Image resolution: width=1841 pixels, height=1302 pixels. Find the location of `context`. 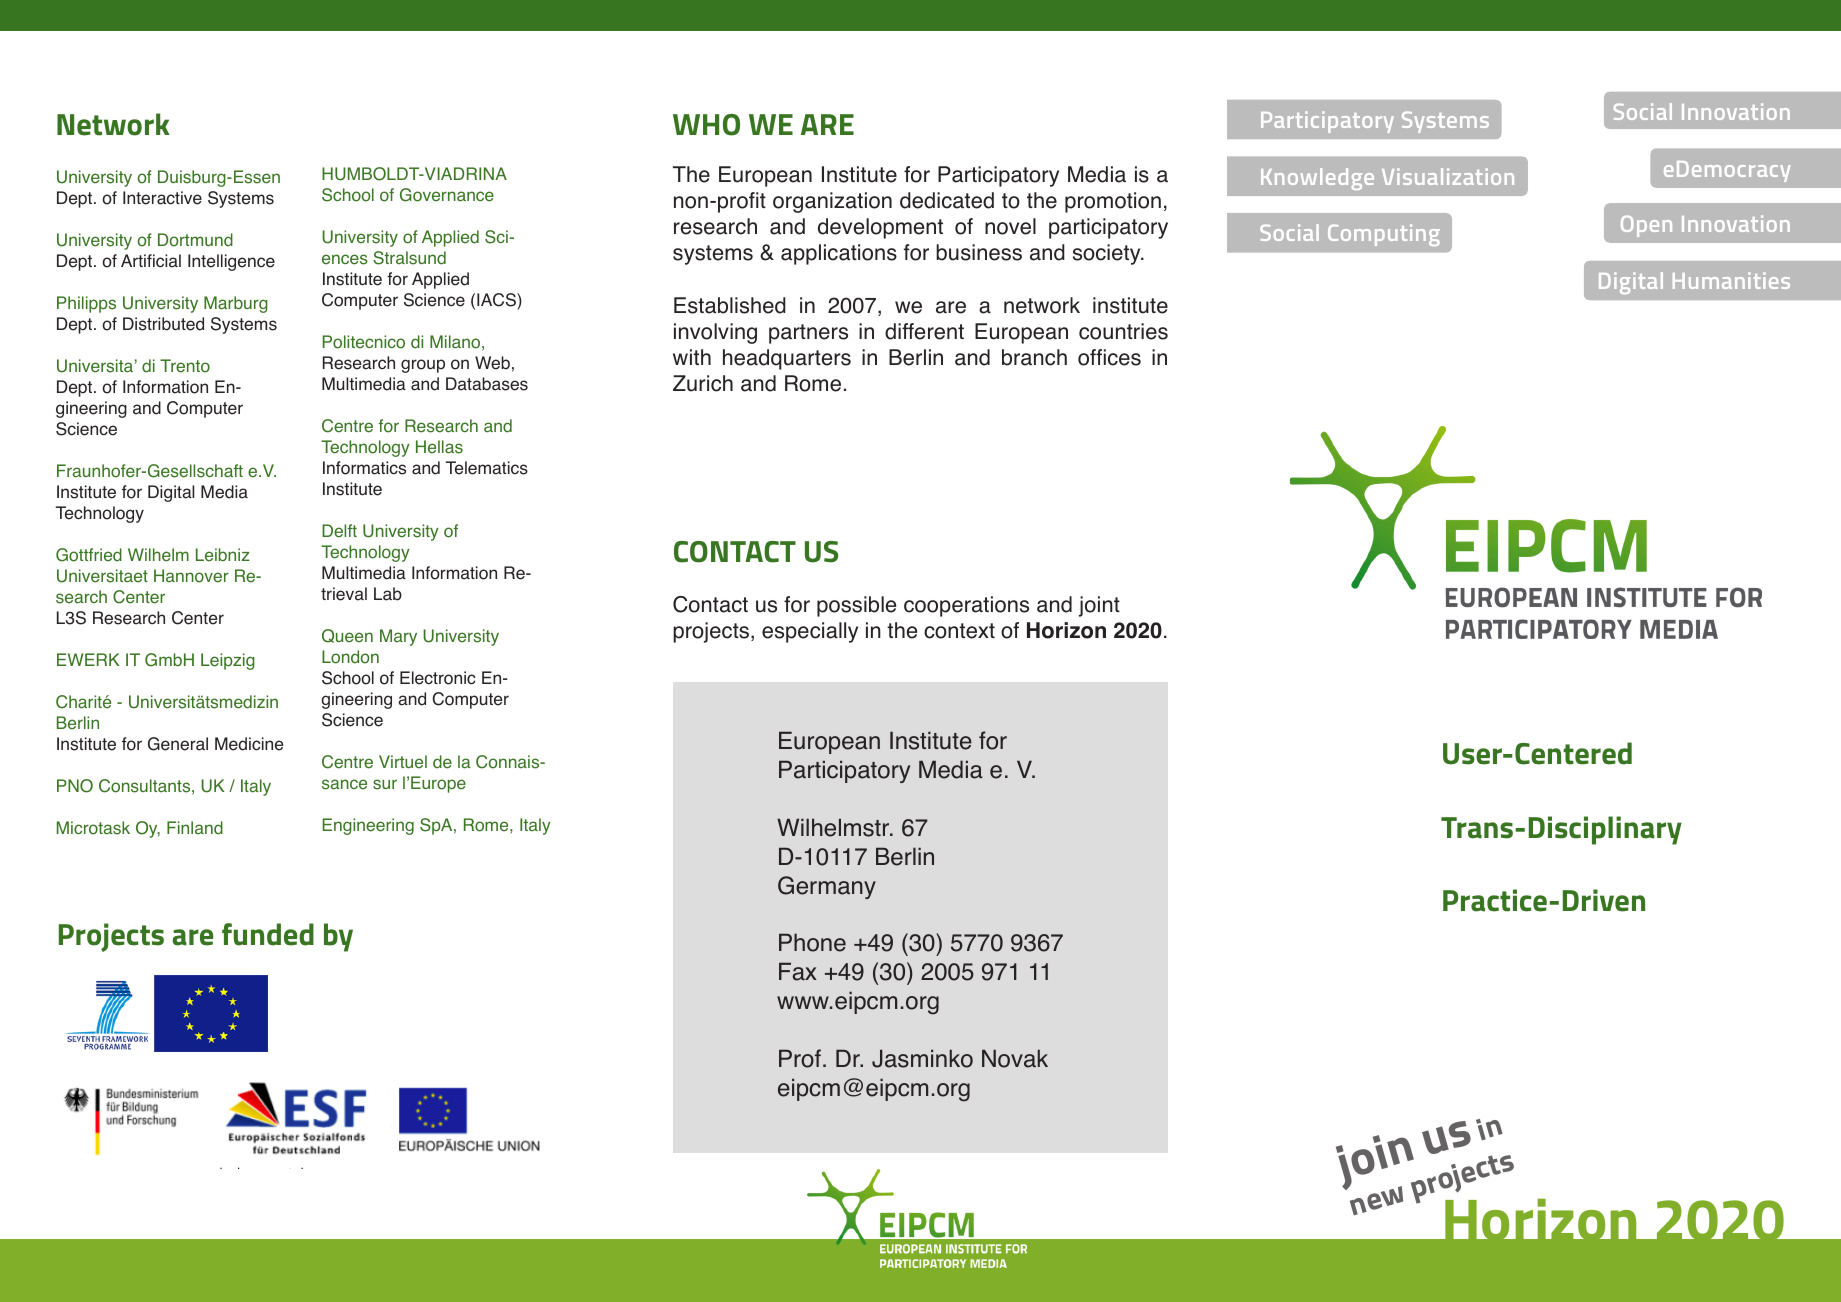

context is located at coordinates (959, 631).
